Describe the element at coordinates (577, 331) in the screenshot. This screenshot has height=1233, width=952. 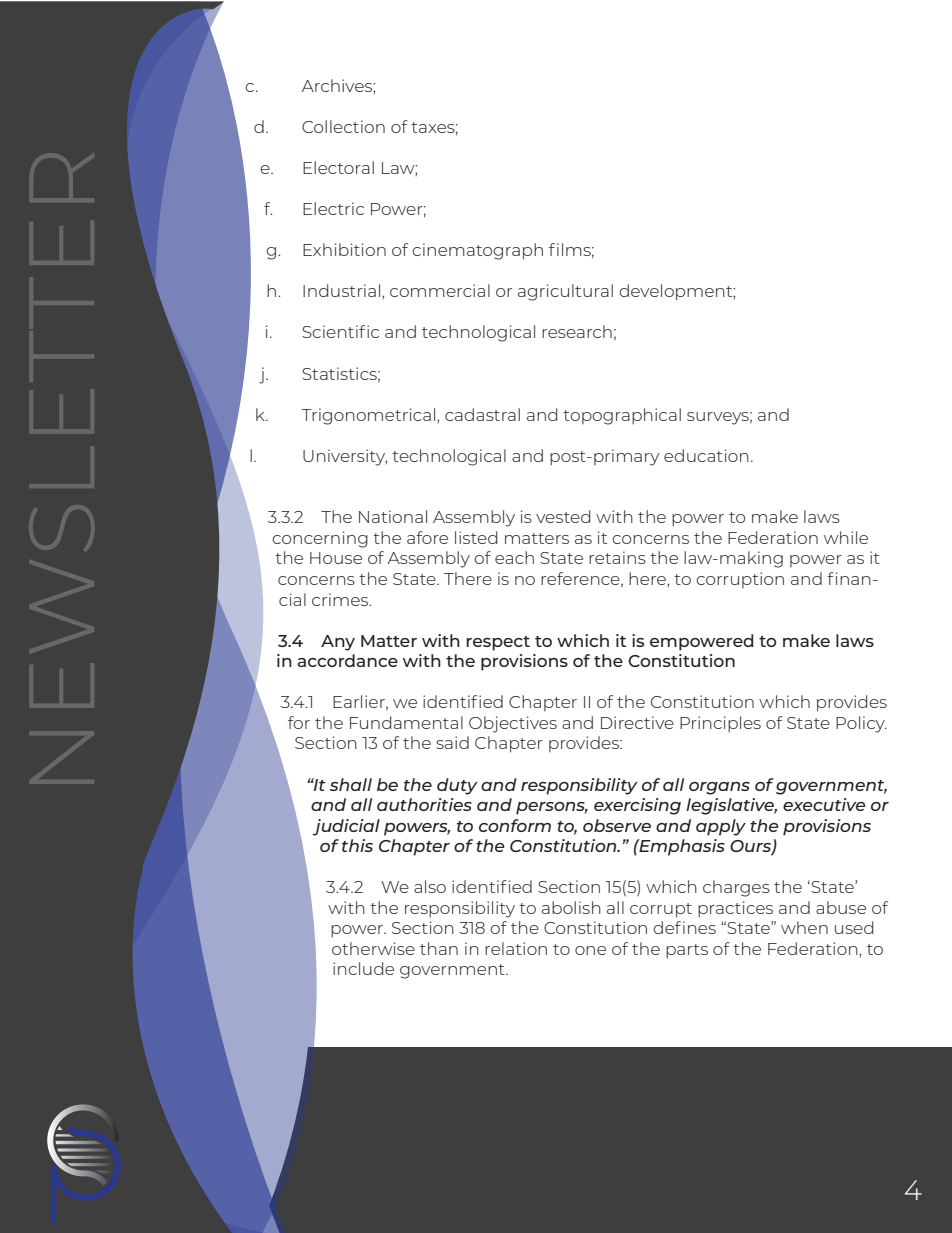
I see `research` at that location.
